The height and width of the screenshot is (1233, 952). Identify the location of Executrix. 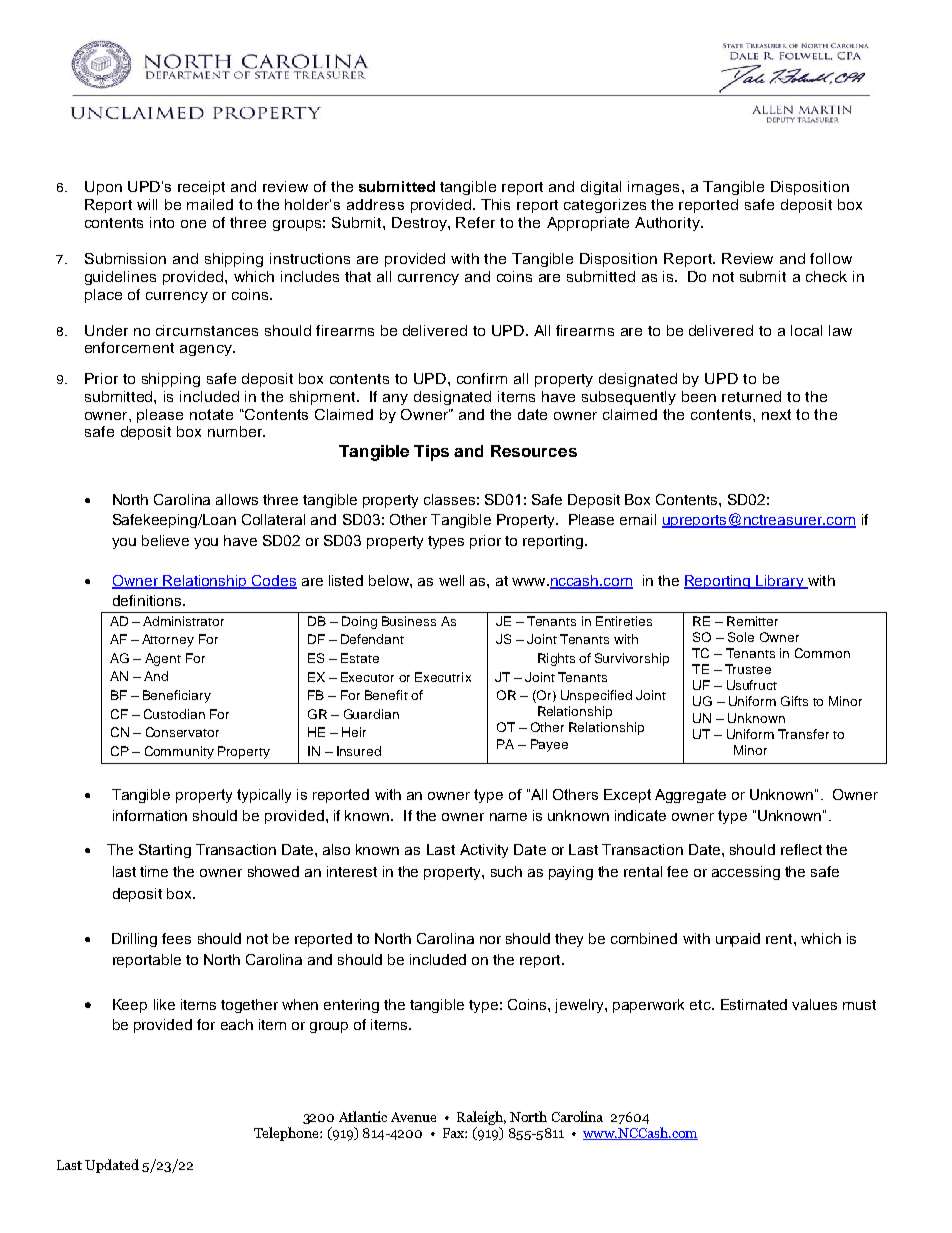
(443, 677).
